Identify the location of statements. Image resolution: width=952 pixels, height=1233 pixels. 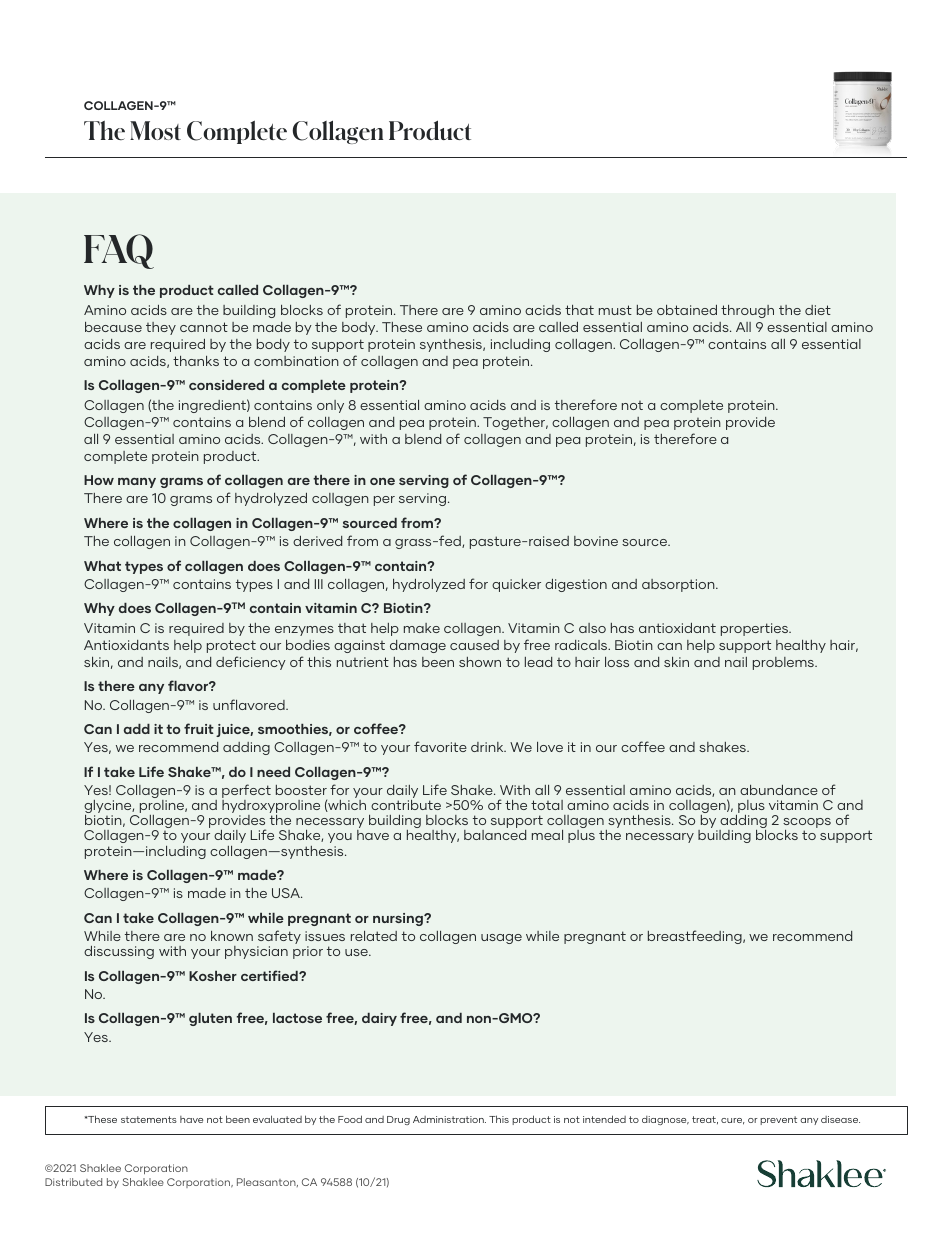
(149, 1119).
